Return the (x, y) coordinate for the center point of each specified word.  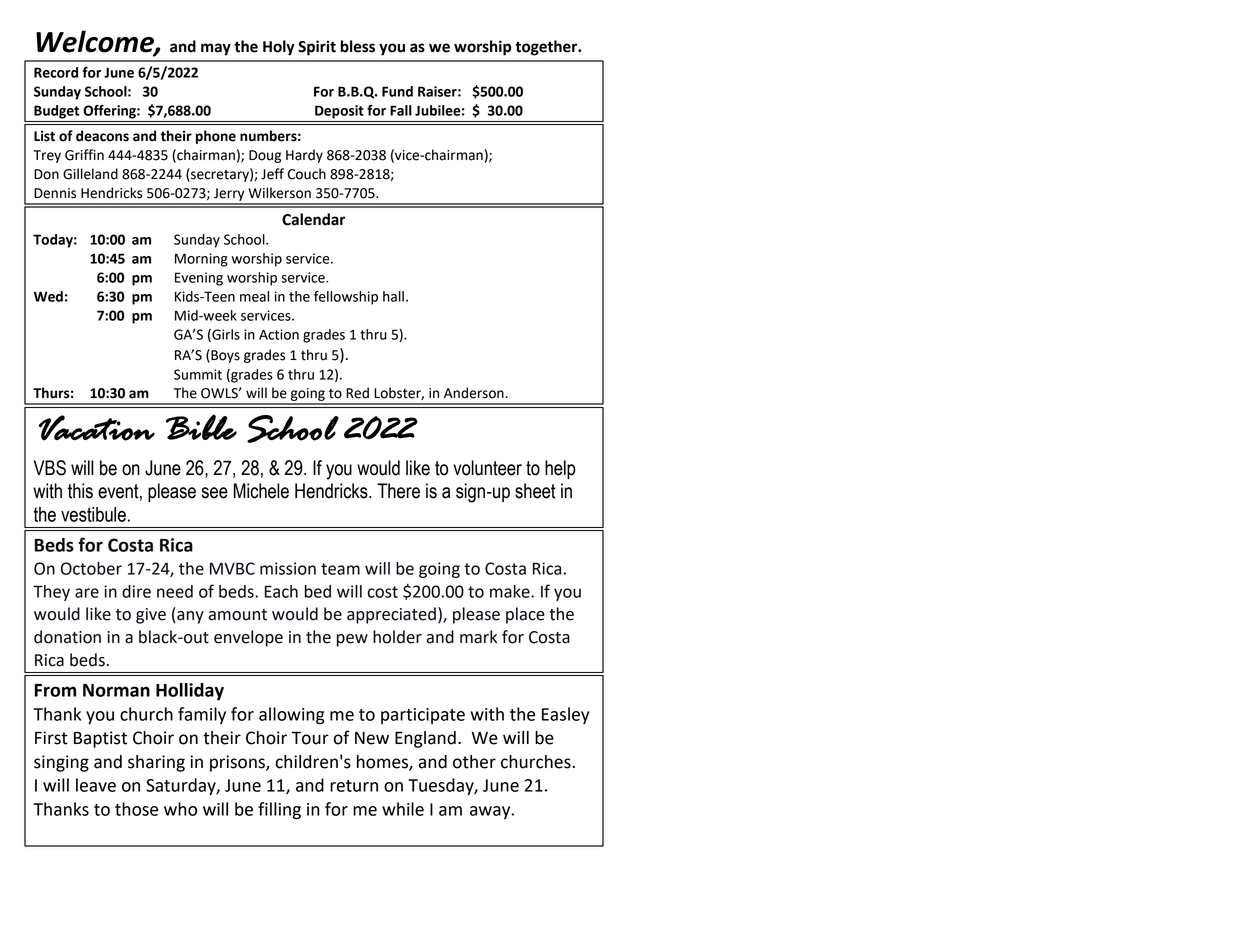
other (474, 762)
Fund (397, 91)
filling (279, 811)
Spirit (317, 48)
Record (56, 72)
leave (96, 785)
